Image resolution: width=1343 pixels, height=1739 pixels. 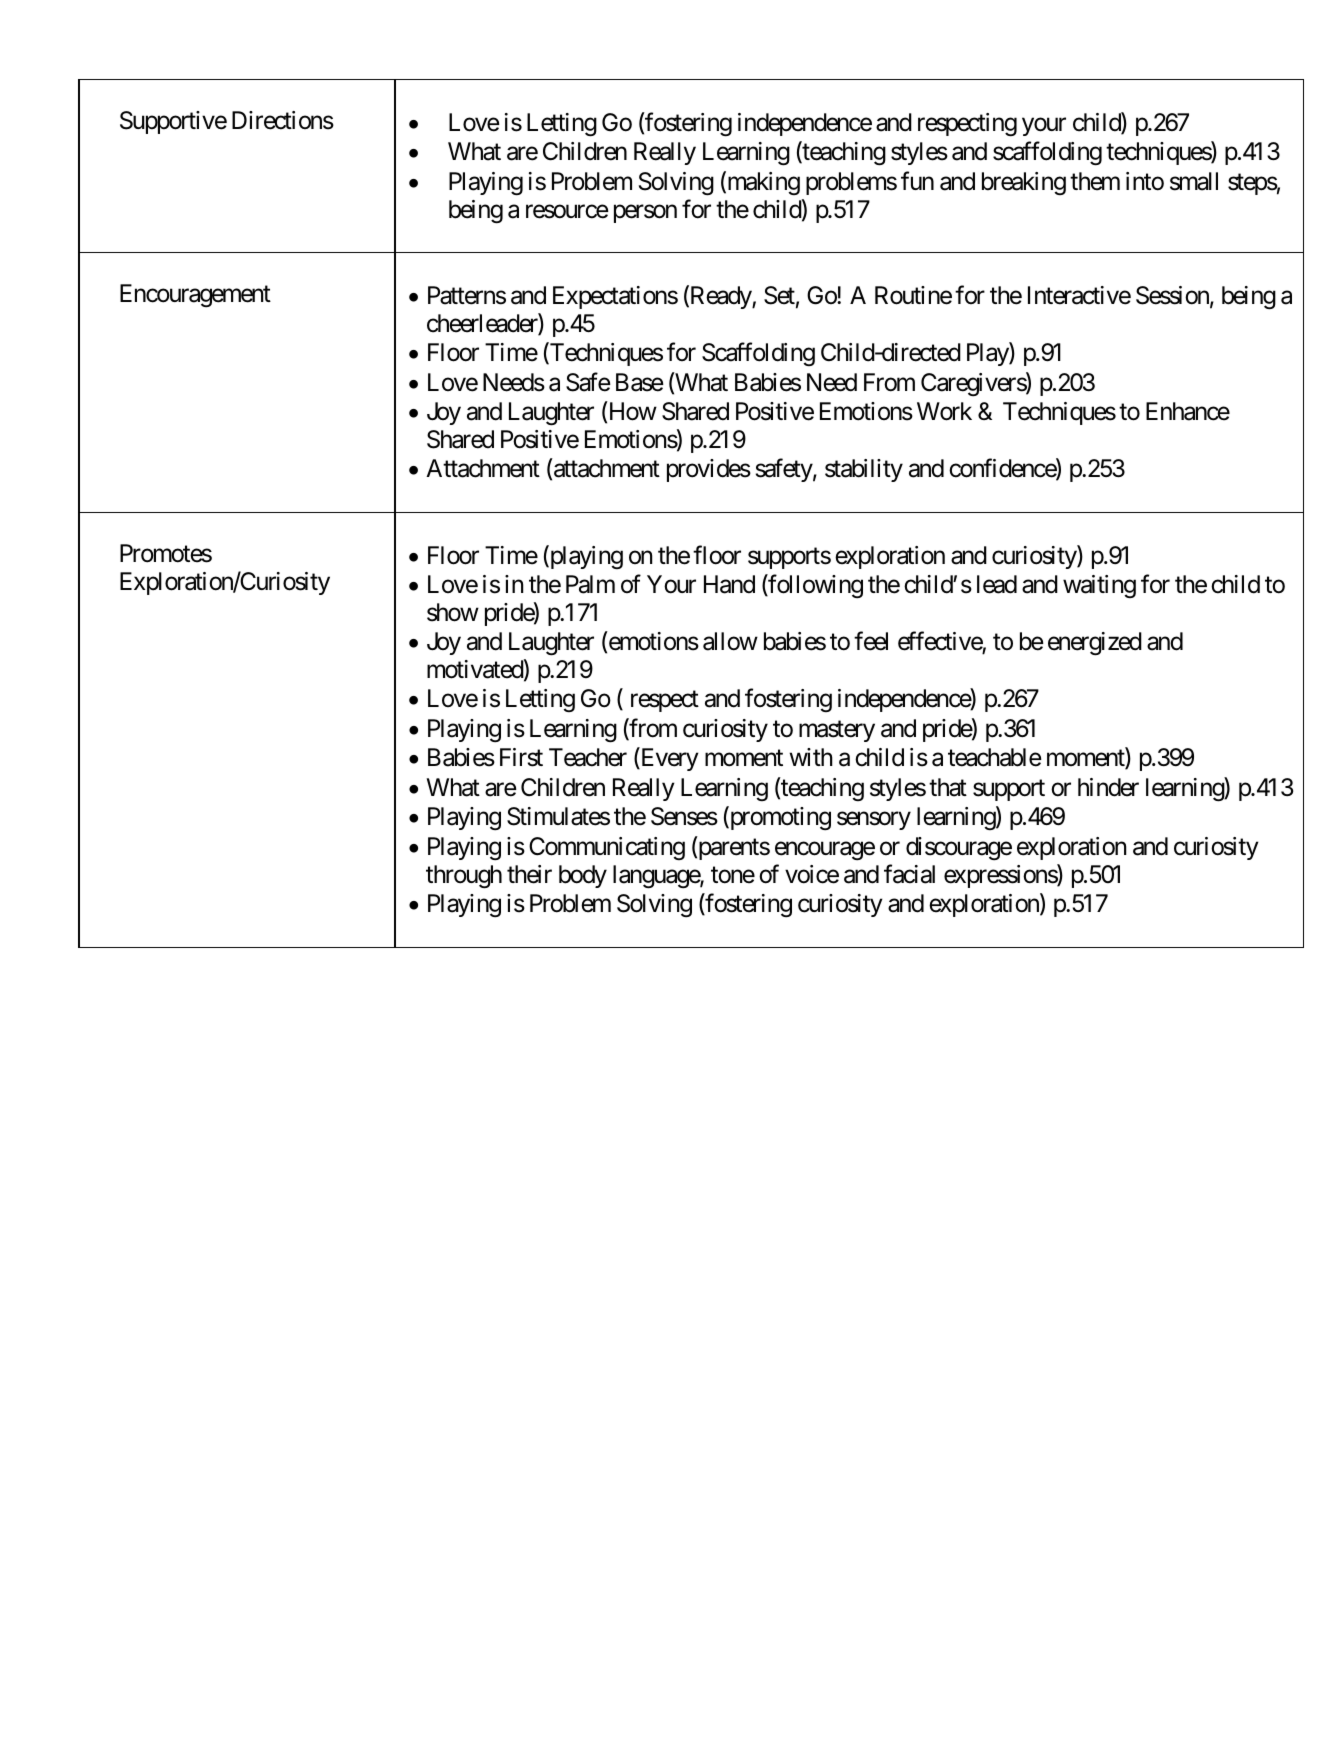 I want to click on person, so click(x=645, y=214).
